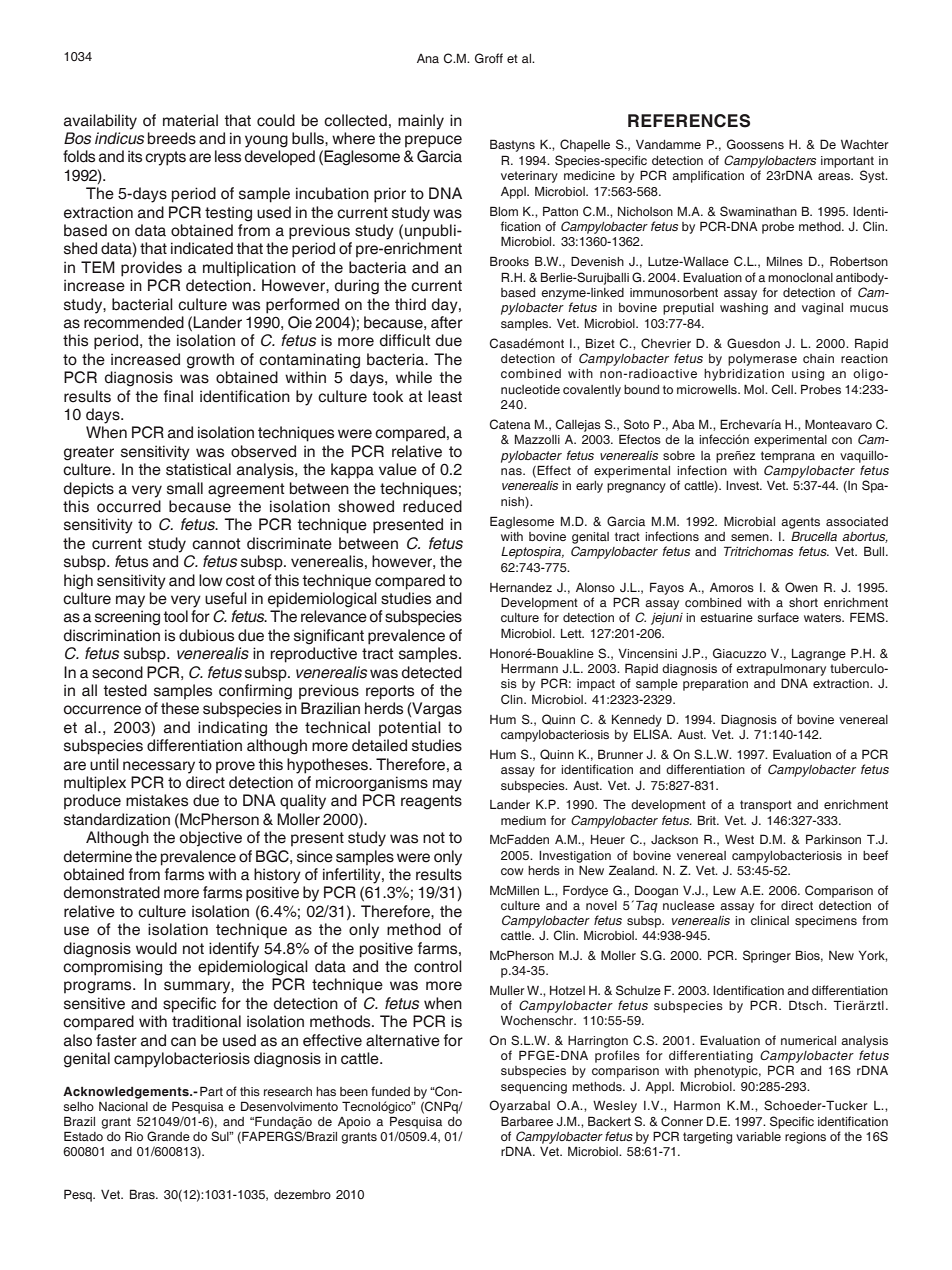 The height and width of the page is (1270, 952). What do you see at coordinates (185, 488) in the page?
I see `small` at bounding box center [185, 488].
